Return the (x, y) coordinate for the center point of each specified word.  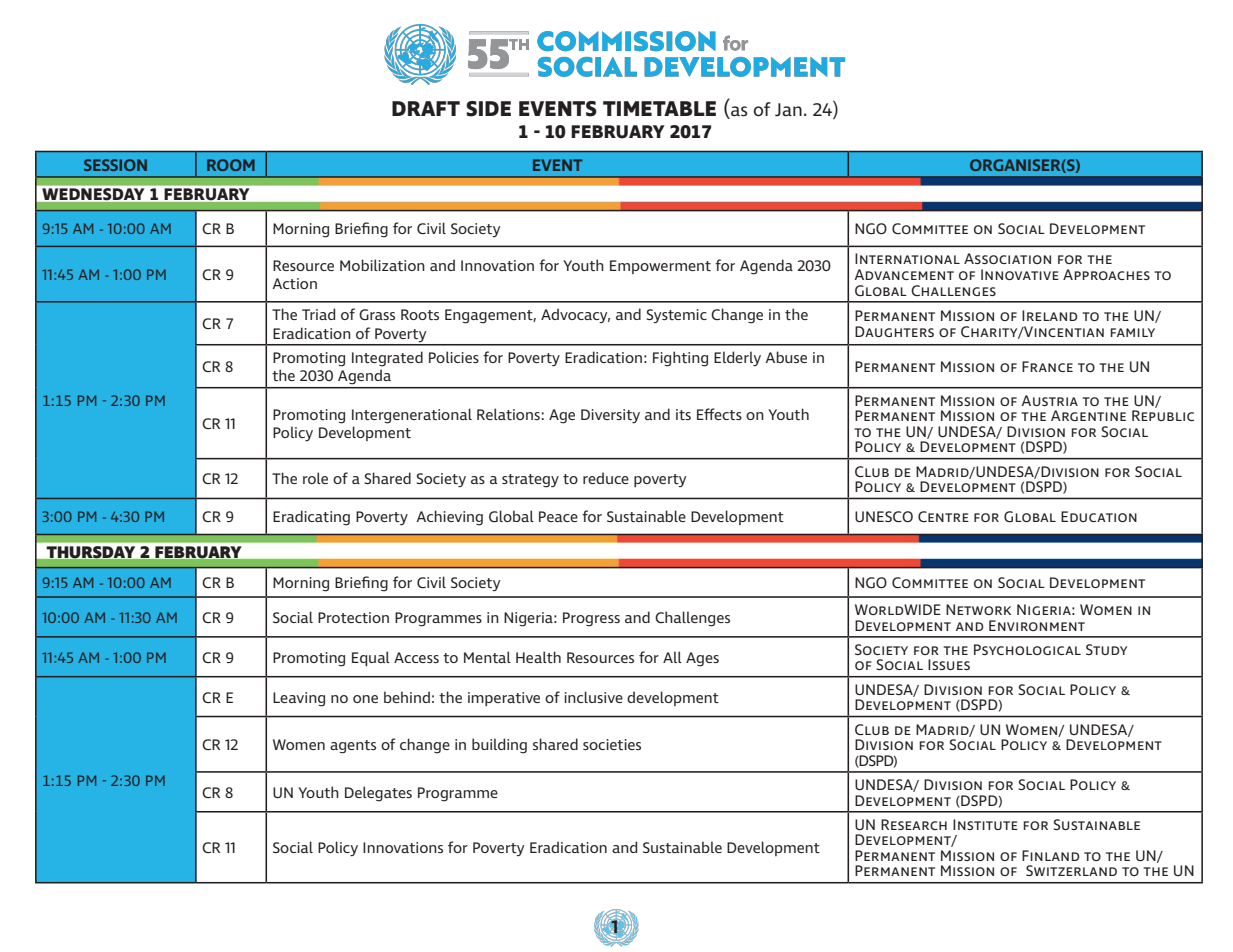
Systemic (676, 316)
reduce (606, 478)
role (315, 478)
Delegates (378, 794)
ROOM (231, 165)
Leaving (299, 699)
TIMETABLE (659, 108)
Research (914, 824)
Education (1099, 516)
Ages (702, 659)
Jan (788, 110)
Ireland (1050, 315)
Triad (318, 314)
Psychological (1027, 649)
